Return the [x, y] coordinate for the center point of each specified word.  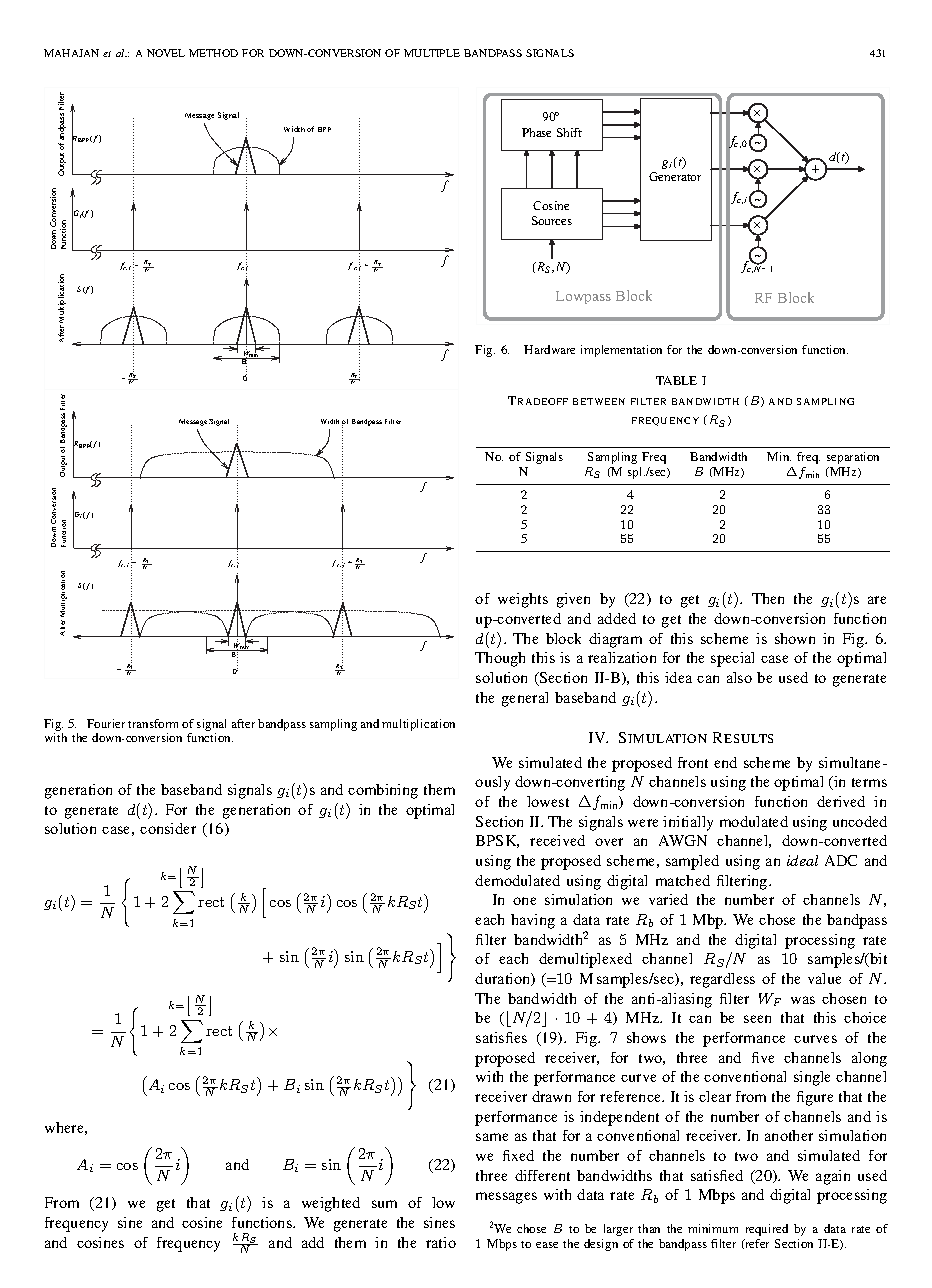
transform [153, 723]
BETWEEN [599, 401]
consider [168, 828]
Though [500, 659]
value [824, 978]
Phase [536, 132]
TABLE [676, 380]
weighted [331, 1204]
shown [795, 638]
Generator [675, 176]
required [767, 1230]
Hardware [549, 349]
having [533, 921]
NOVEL [166, 53]
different [542, 1175]
